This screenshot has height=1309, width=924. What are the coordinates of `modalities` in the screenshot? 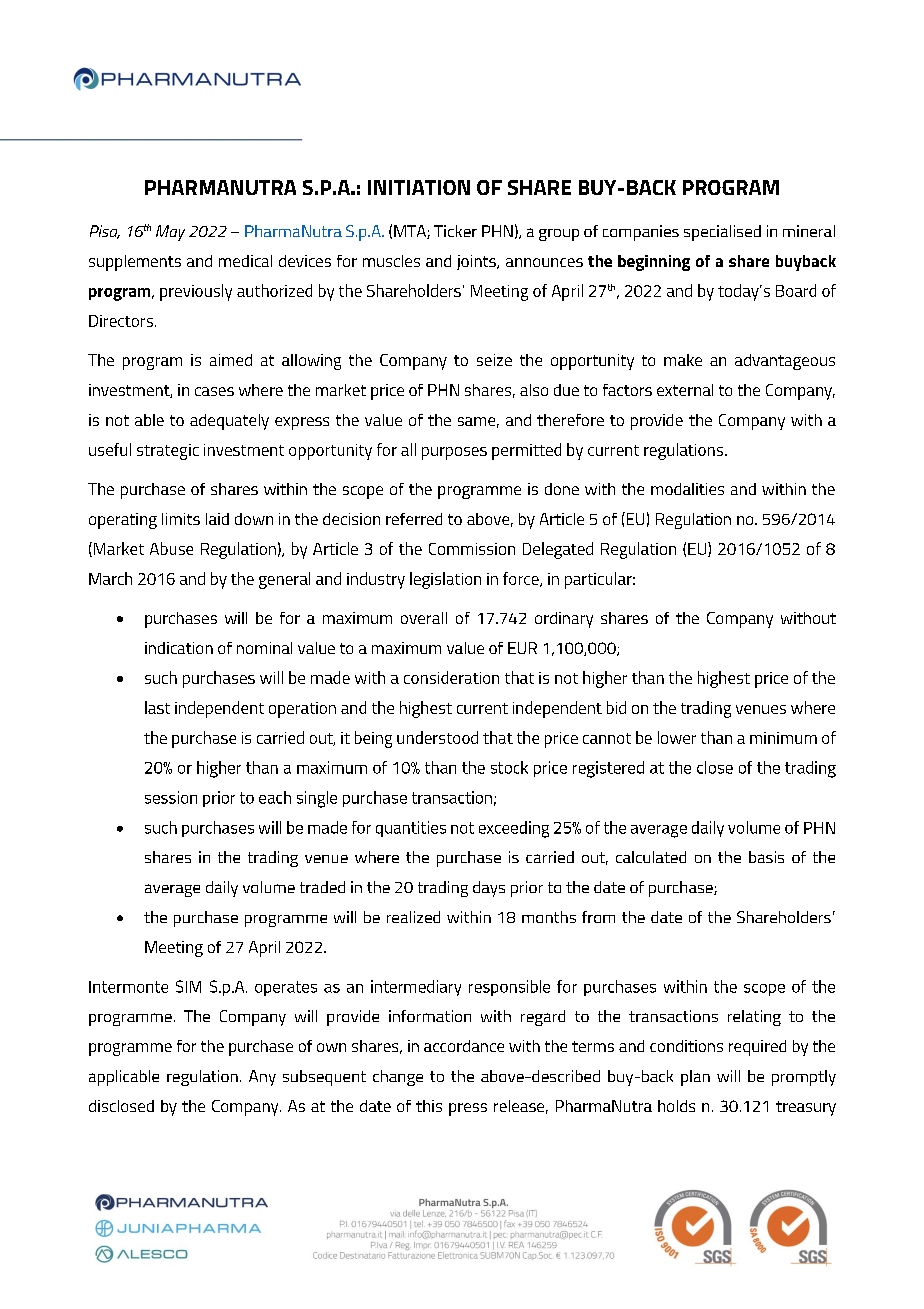 It's located at (687, 489).
